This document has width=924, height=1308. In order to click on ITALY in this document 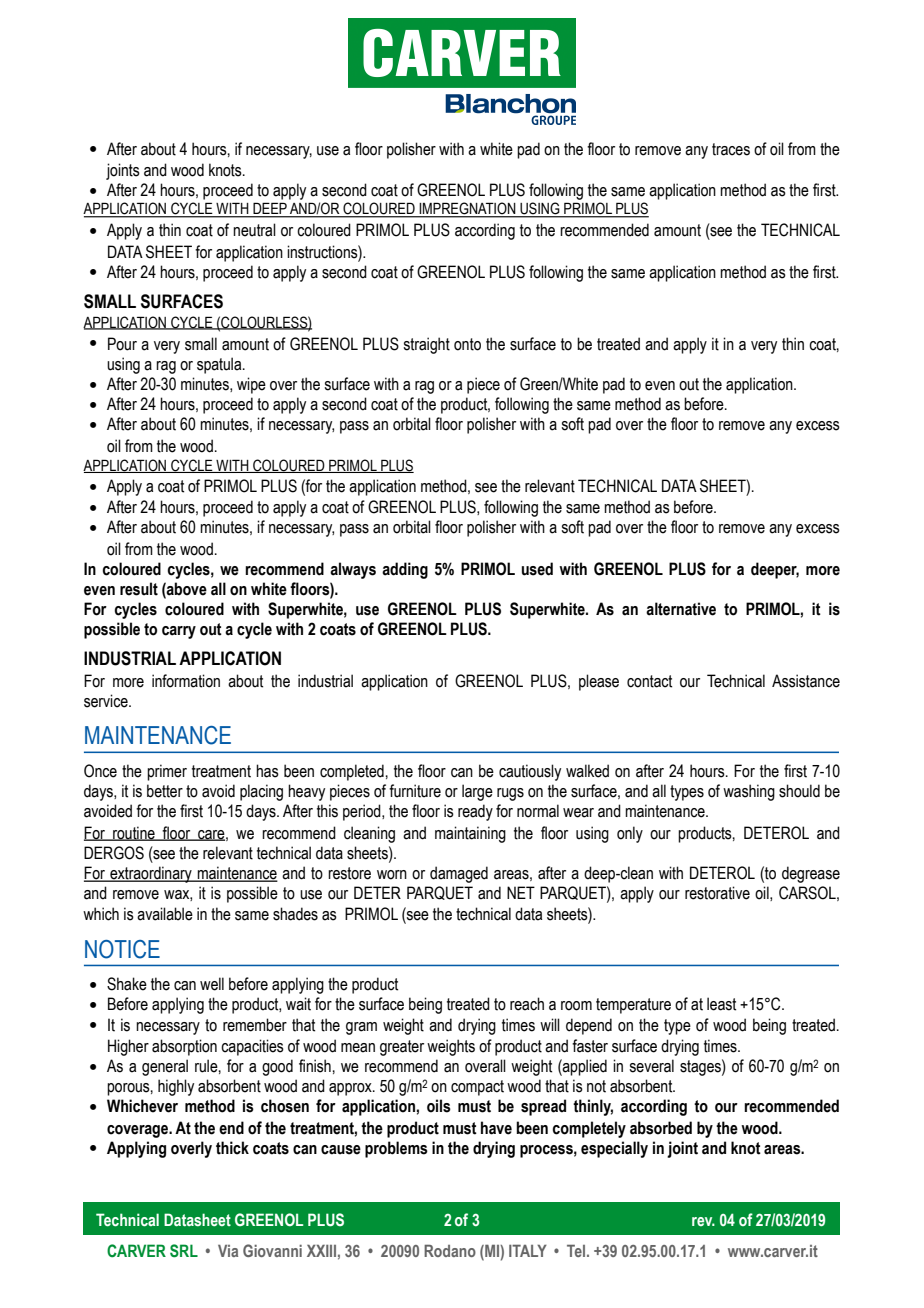, I will do `click(528, 1250)`.
